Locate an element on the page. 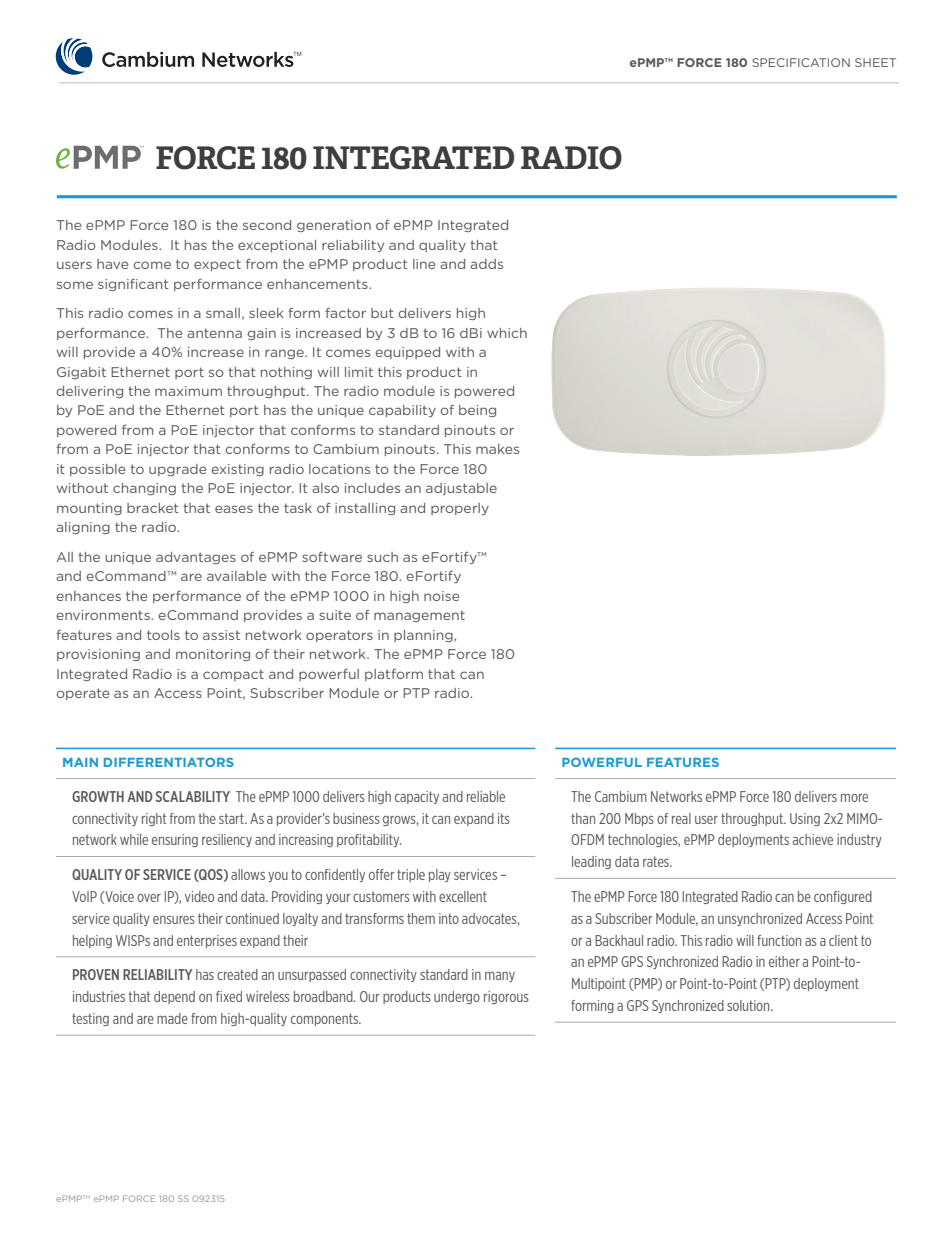  planning is located at coordinates (424, 636).
